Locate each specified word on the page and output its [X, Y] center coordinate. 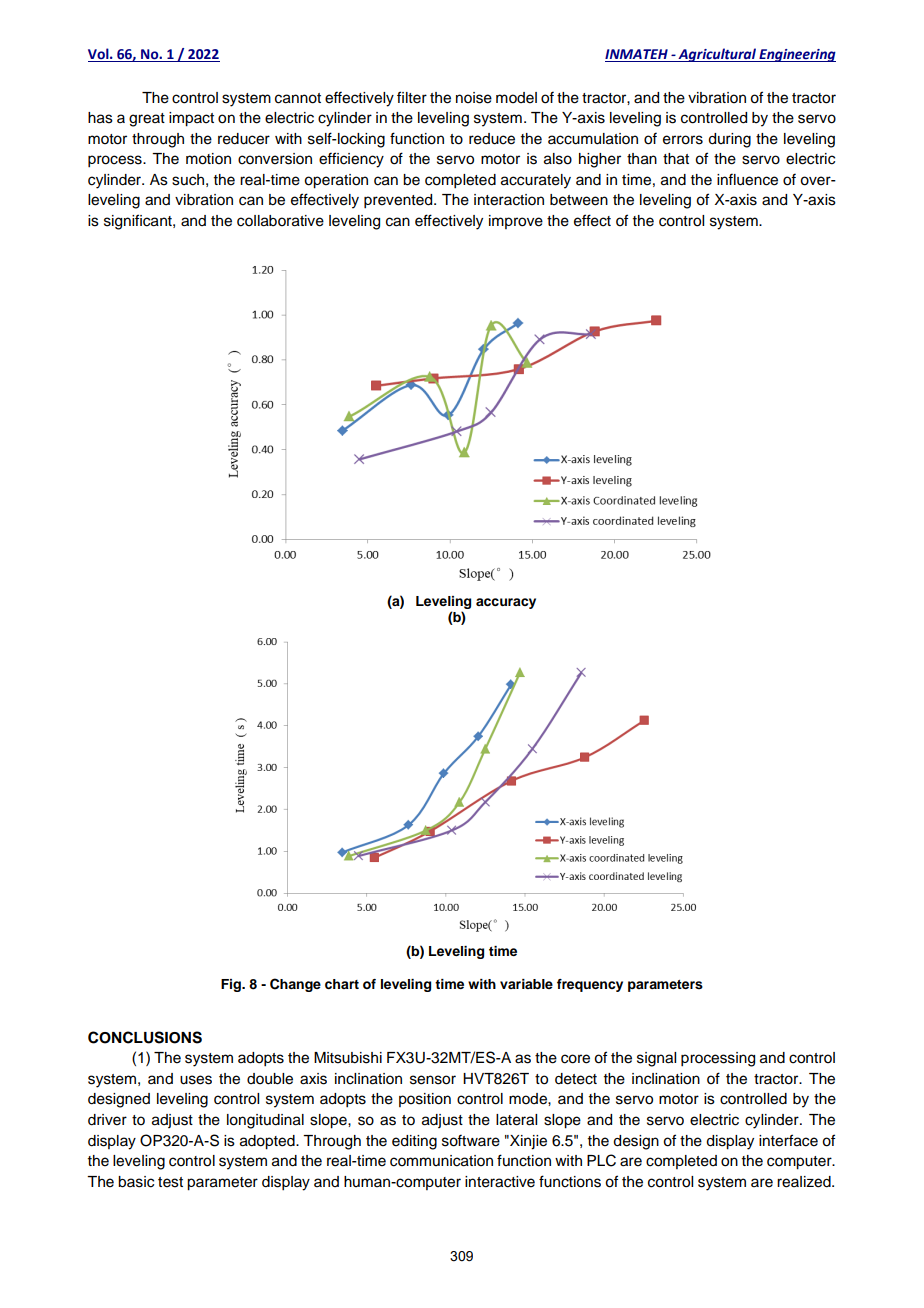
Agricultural [717, 55]
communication [441, 1161]
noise [474, 98]
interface [788, 1140]
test [170, 1182]
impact [191, 119]
